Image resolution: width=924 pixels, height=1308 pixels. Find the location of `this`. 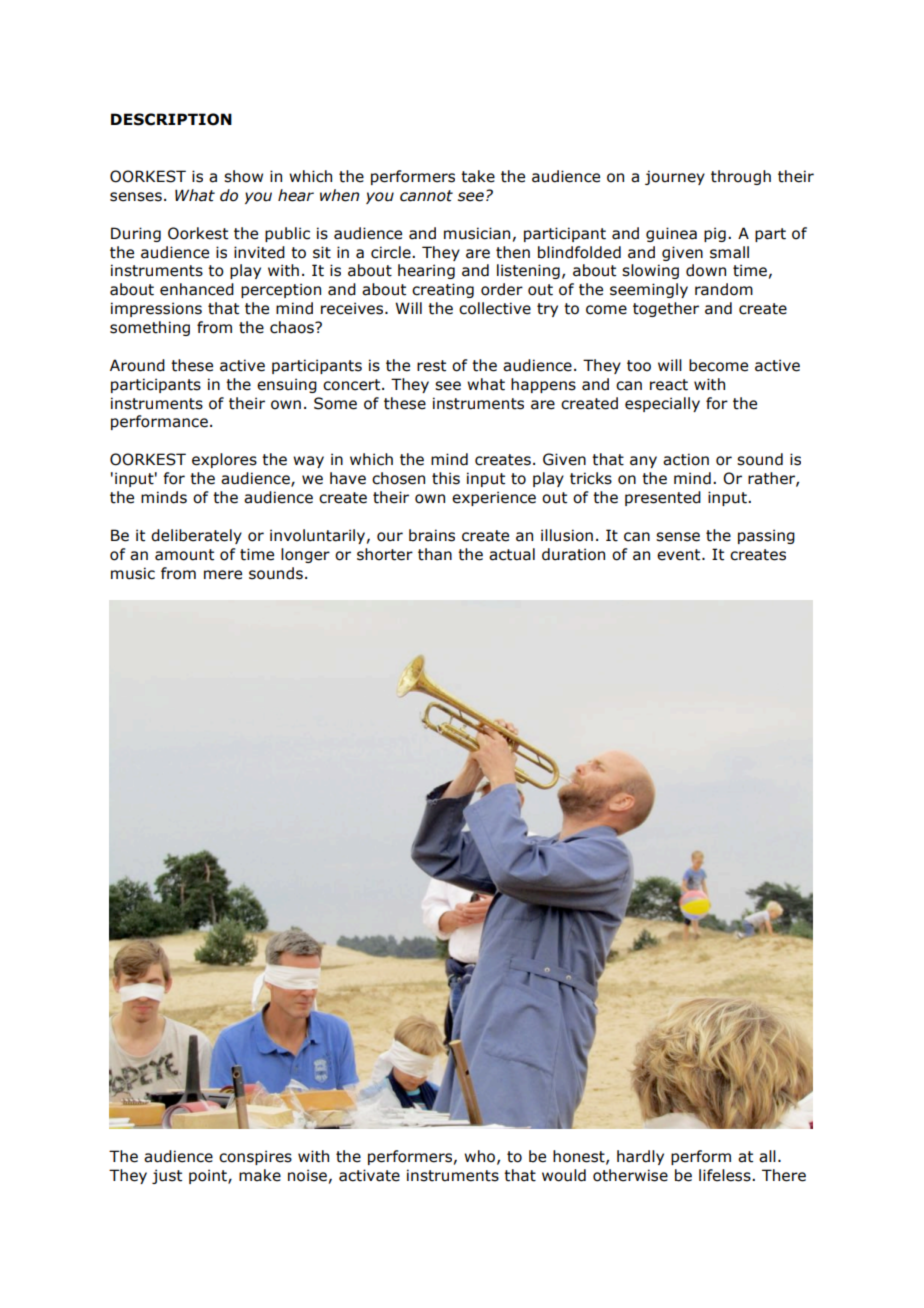

this is located at coordinates (446, 478).
